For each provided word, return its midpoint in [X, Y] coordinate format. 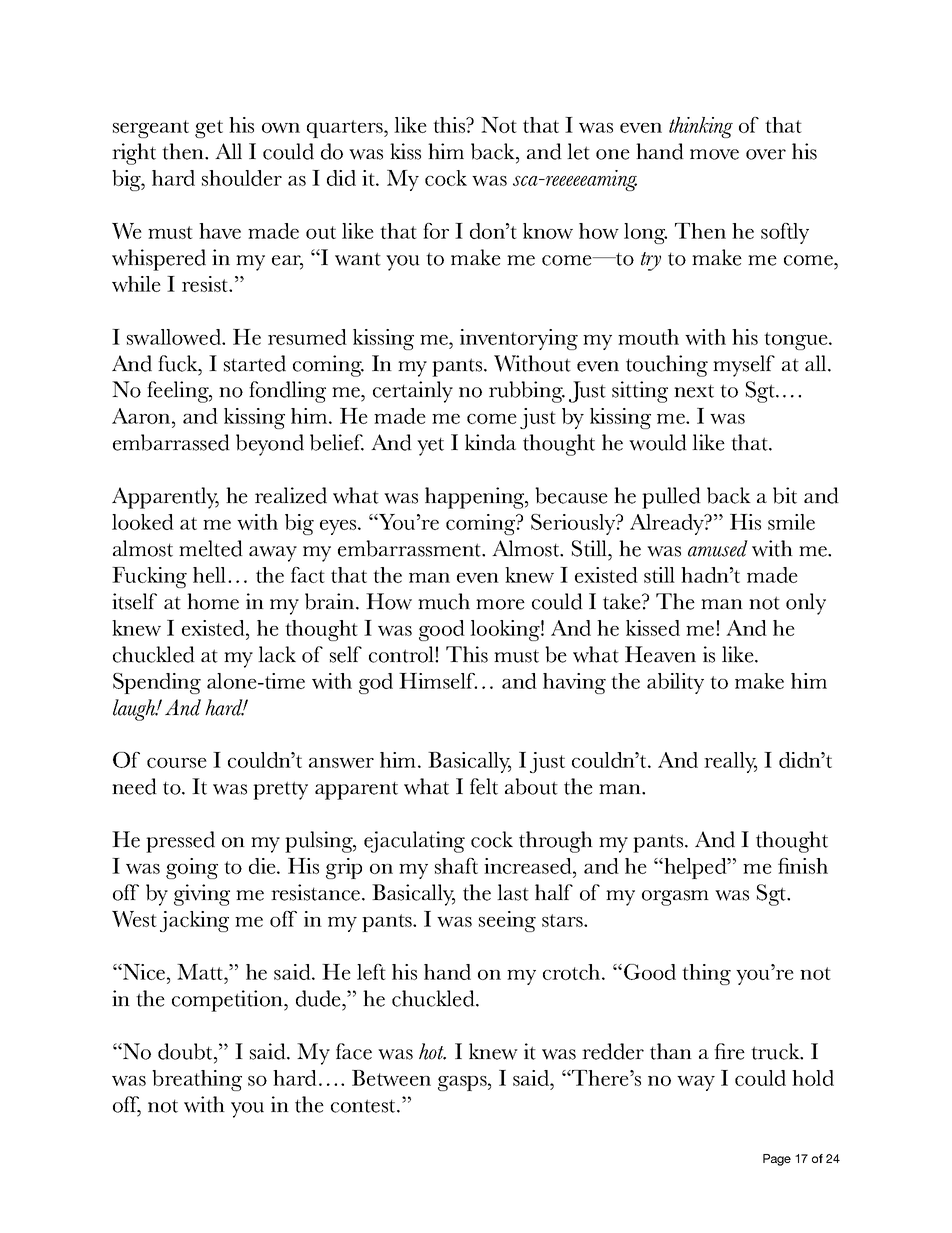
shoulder [242, 178]
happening [476, 498]
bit [785, 495]
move [714, 154]
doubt [186, 1051]
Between [391, 1078]
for [436, 231]
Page [777, 1160]
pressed [180, 842]
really [730, 762]
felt [484, 786]
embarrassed [171, 442]
